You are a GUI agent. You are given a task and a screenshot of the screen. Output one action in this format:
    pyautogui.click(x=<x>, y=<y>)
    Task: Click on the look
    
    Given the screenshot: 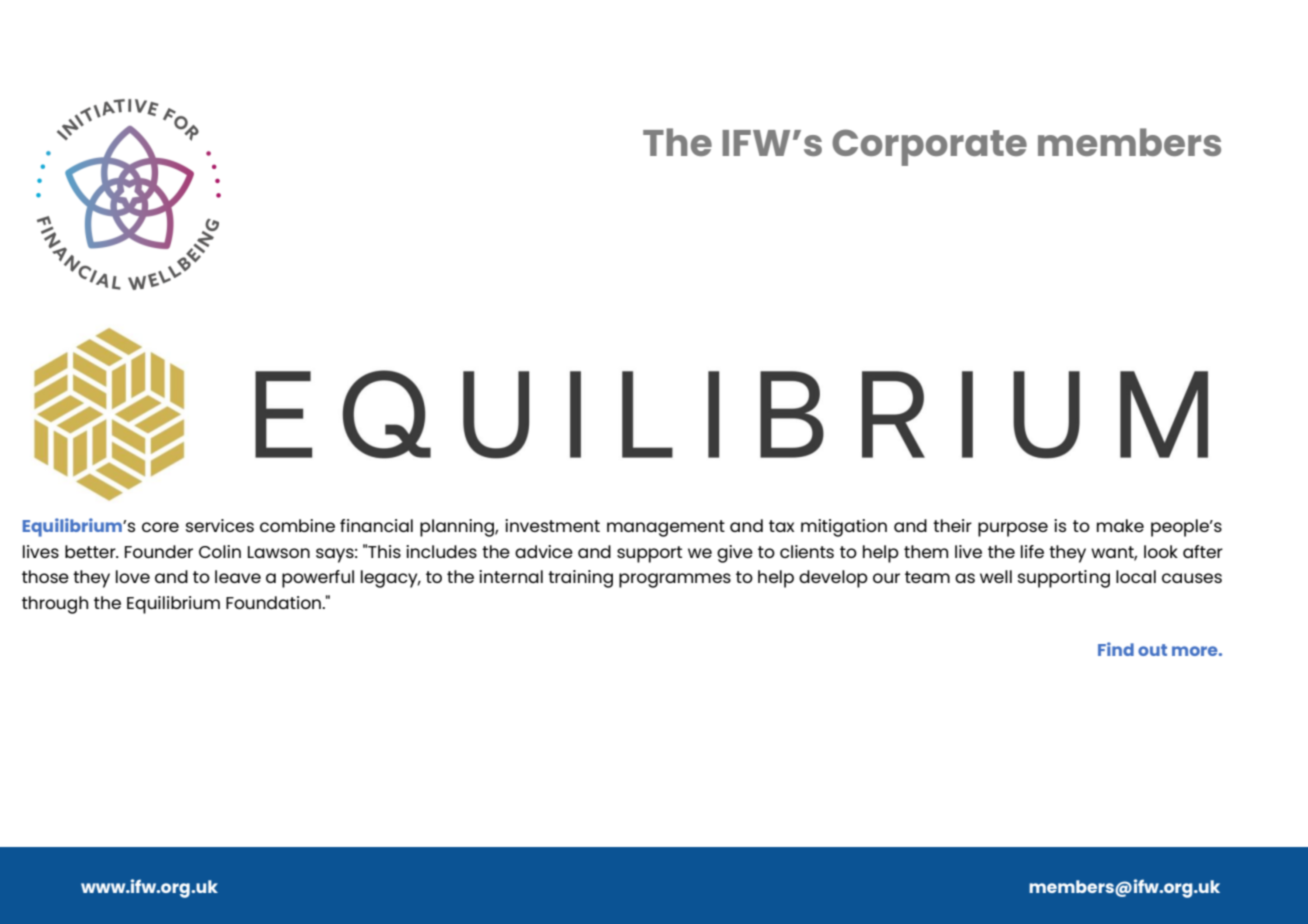 What is the action you would take?
    pyautogui.click(x=1161, y=551)
